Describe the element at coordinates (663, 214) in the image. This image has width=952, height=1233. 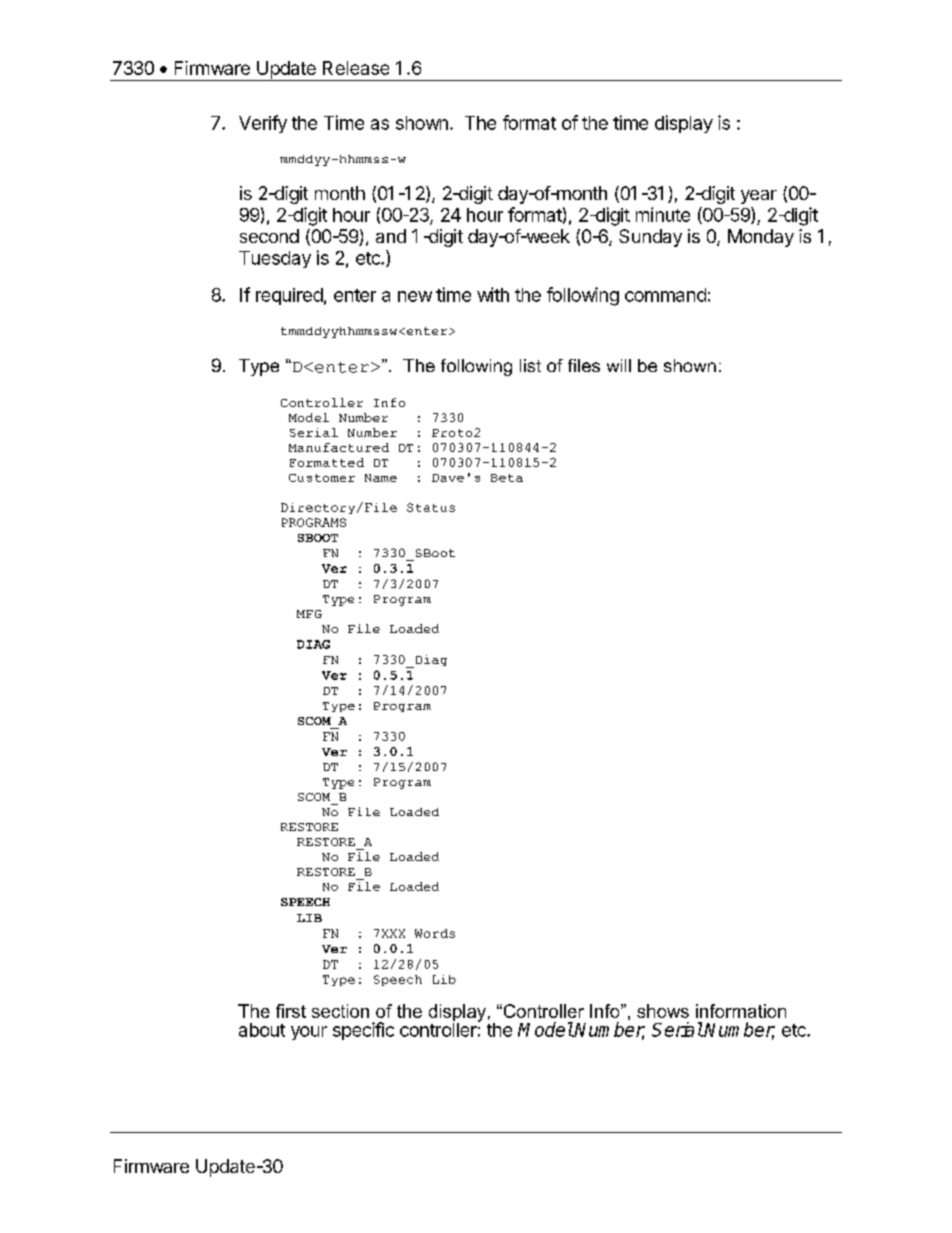
I see `minute` at that location.
